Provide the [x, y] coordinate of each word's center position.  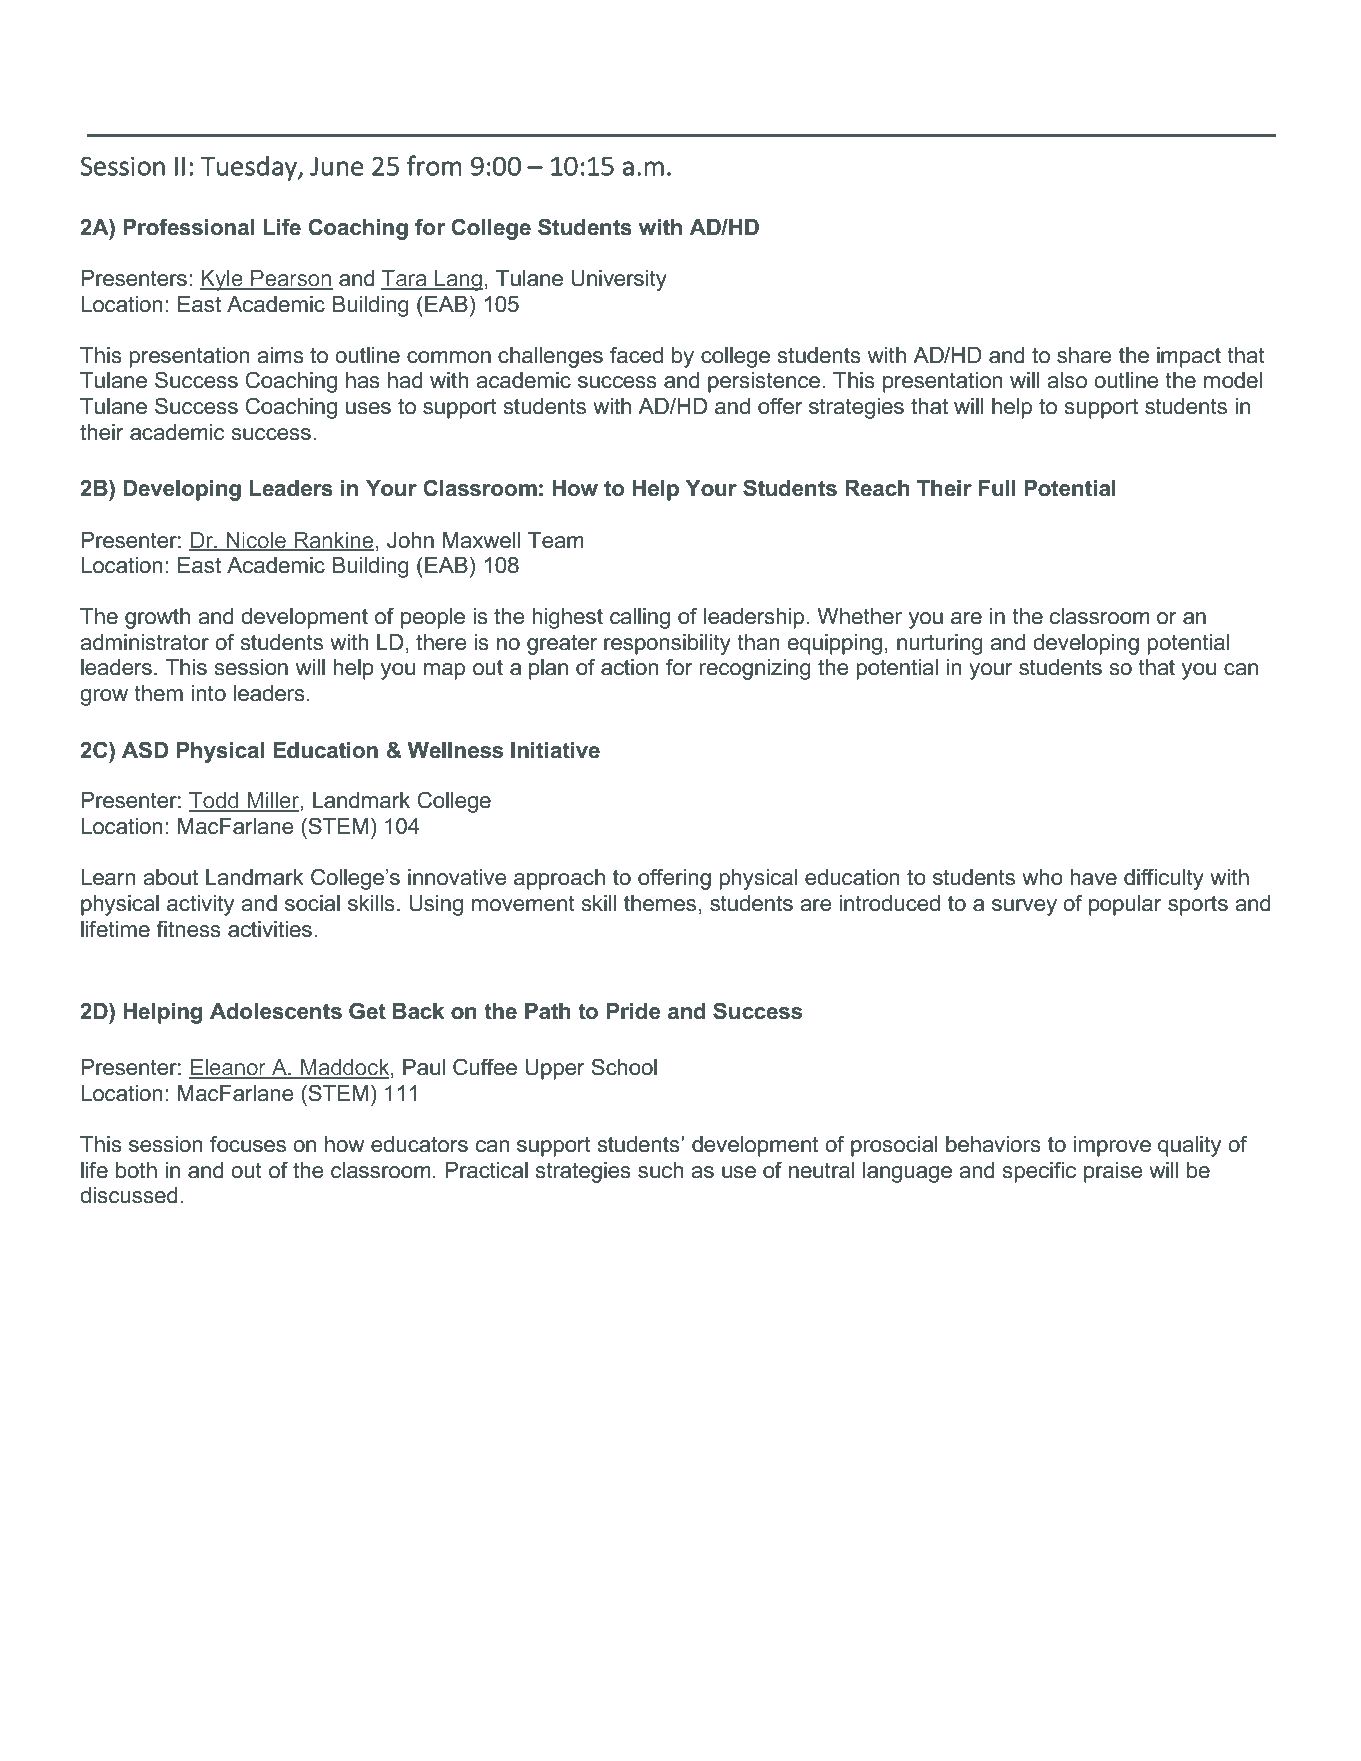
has [363, 380]
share [1084, 355]
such [661, 1170]
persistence [765, 382]
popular [1125, 905]
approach [559, 879]
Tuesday [250, 168]
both [136, 1170]
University [619, 280]
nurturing [940, 644]
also [1067, 380]
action [630, 667]
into [208, 693]
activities [270, 929]
